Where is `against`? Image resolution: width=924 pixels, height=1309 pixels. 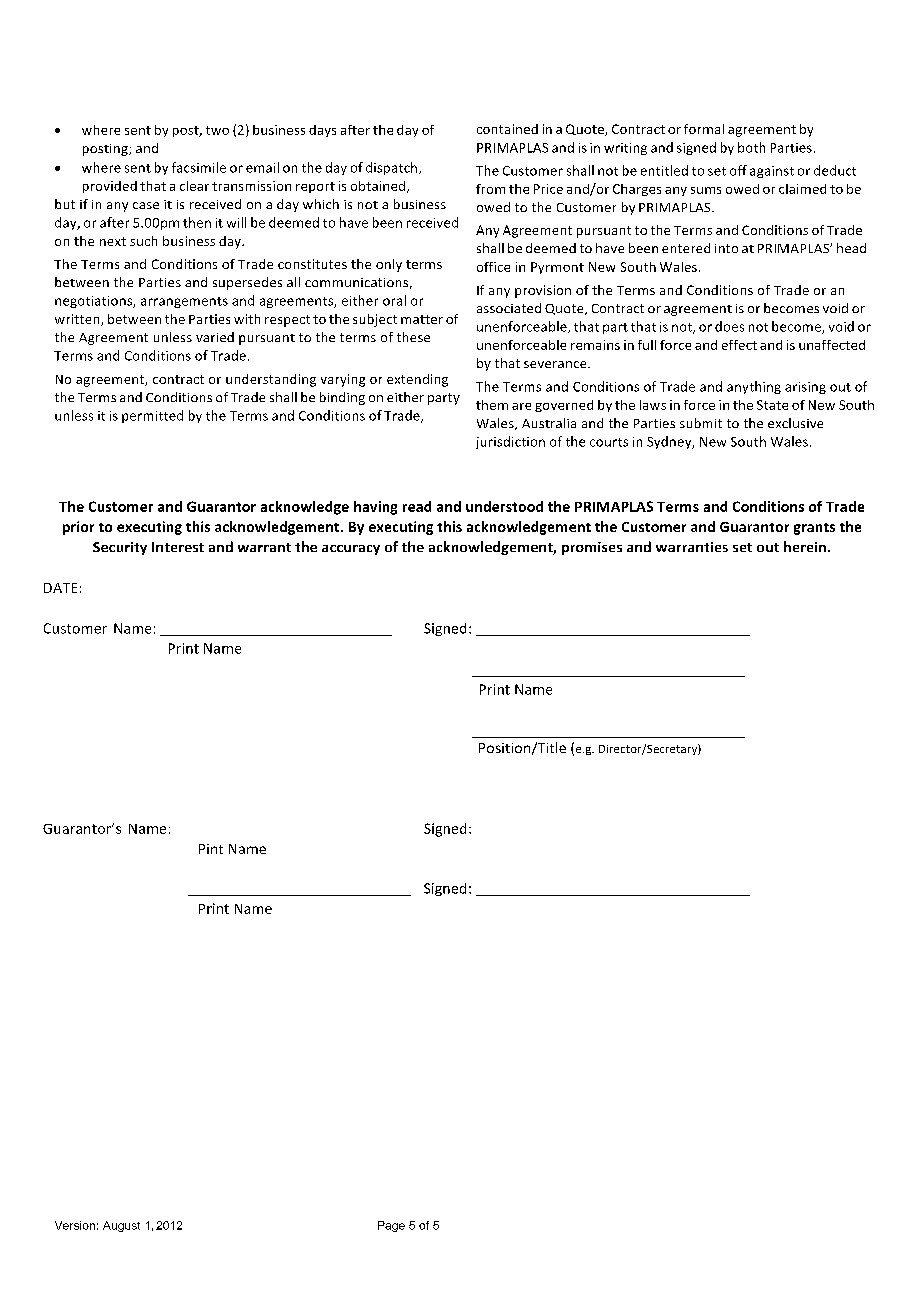
against is located at coordinates (772, 172).
